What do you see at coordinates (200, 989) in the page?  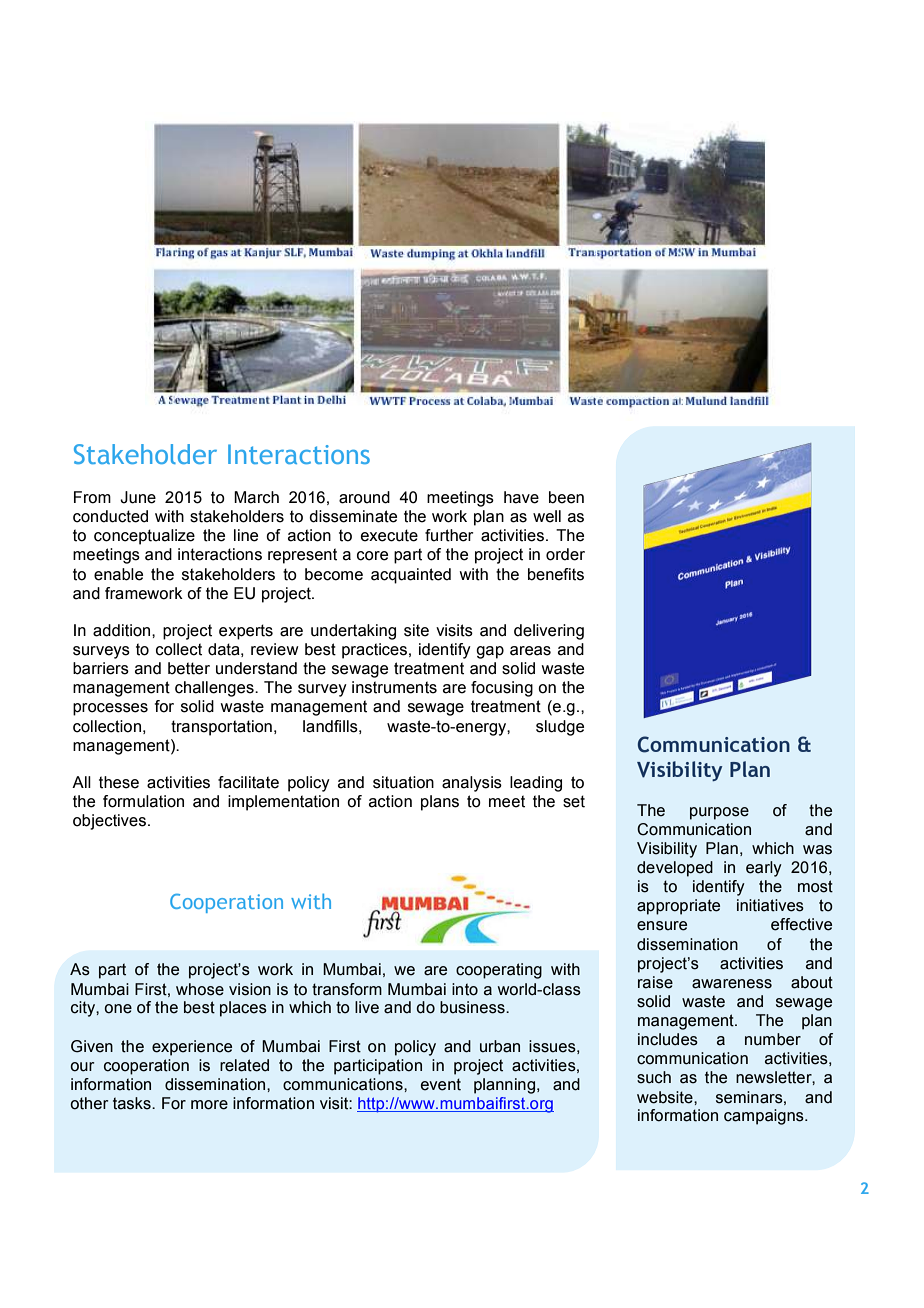 I see `whose` at bounding box center [200, 989].
